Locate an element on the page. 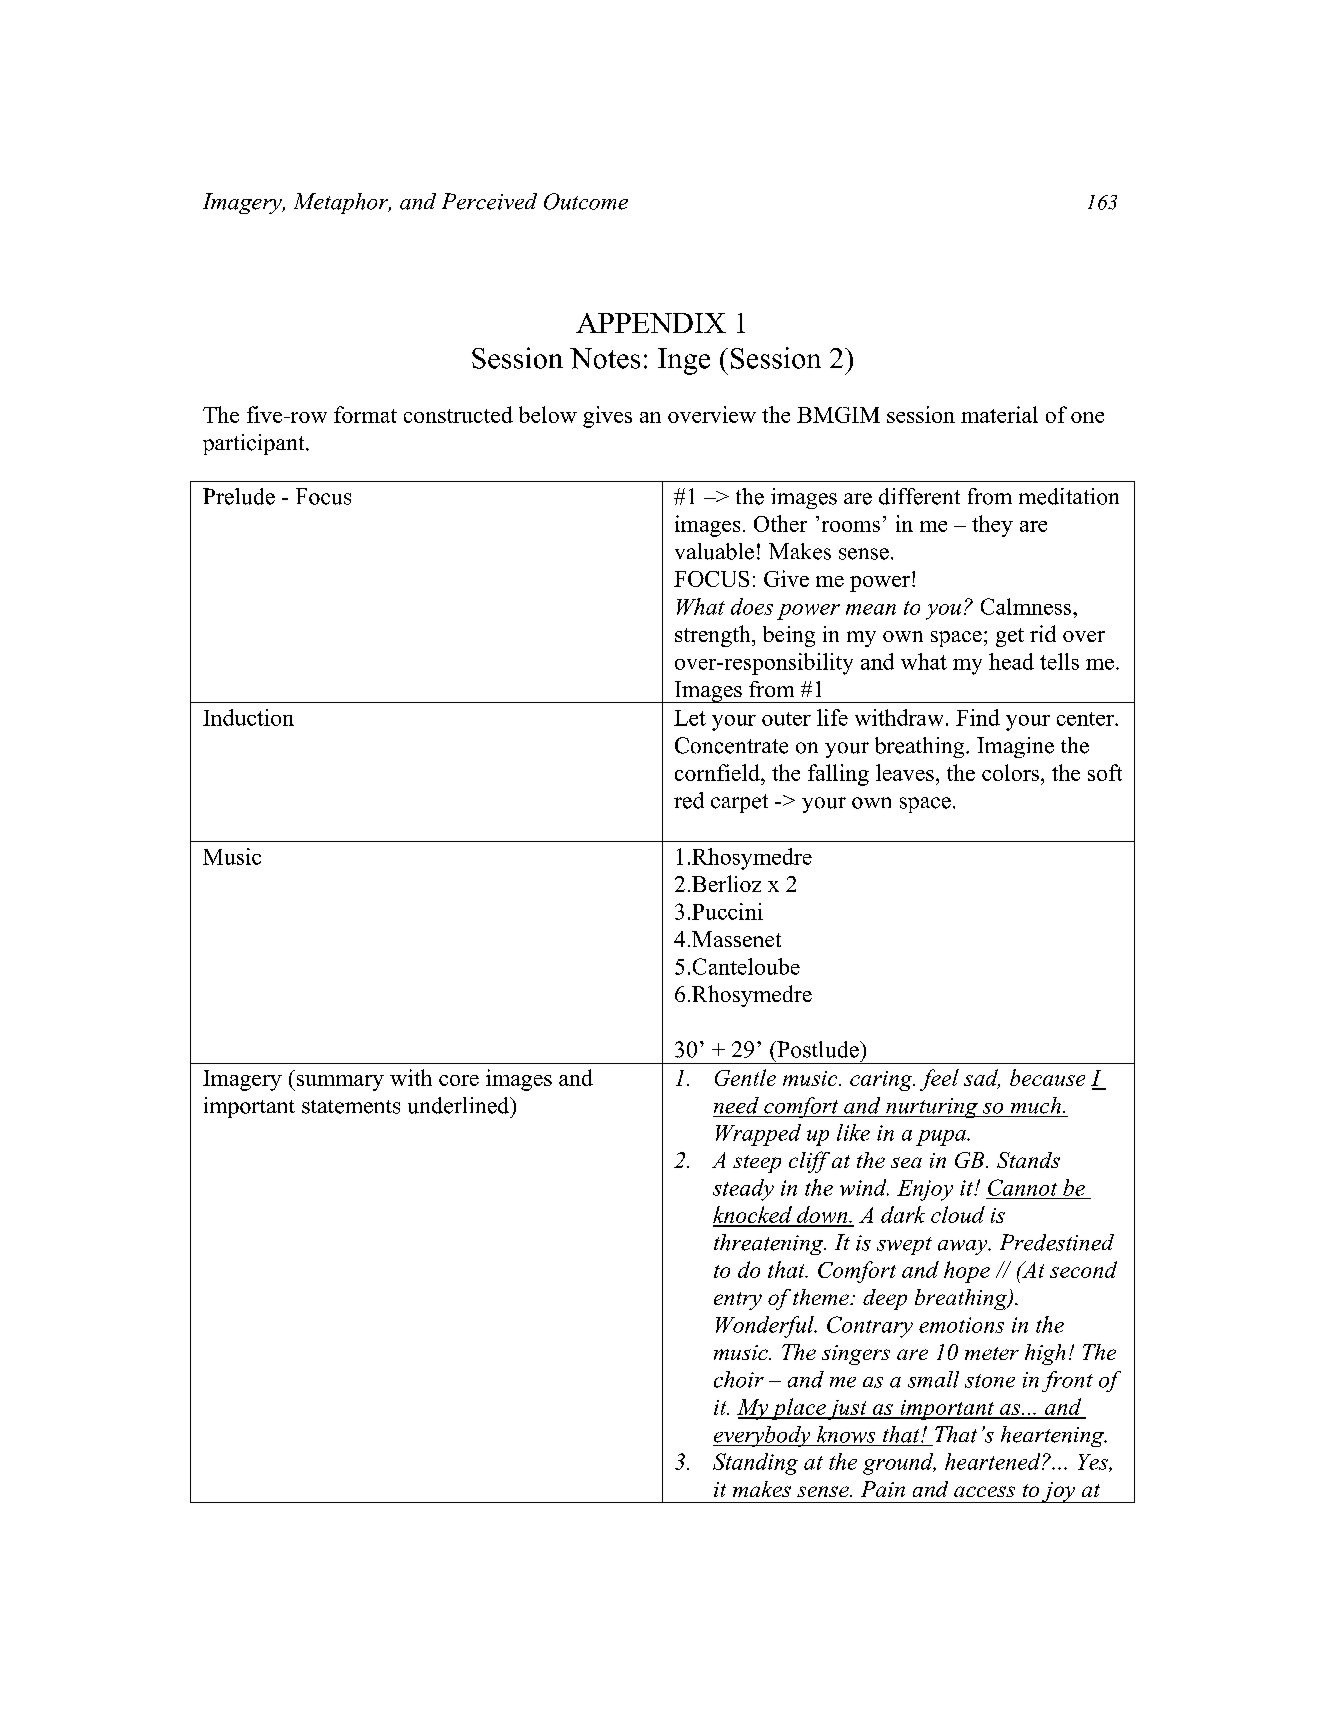 This image has height=1715, width=1325. format is located at coordinates (365, 414).
